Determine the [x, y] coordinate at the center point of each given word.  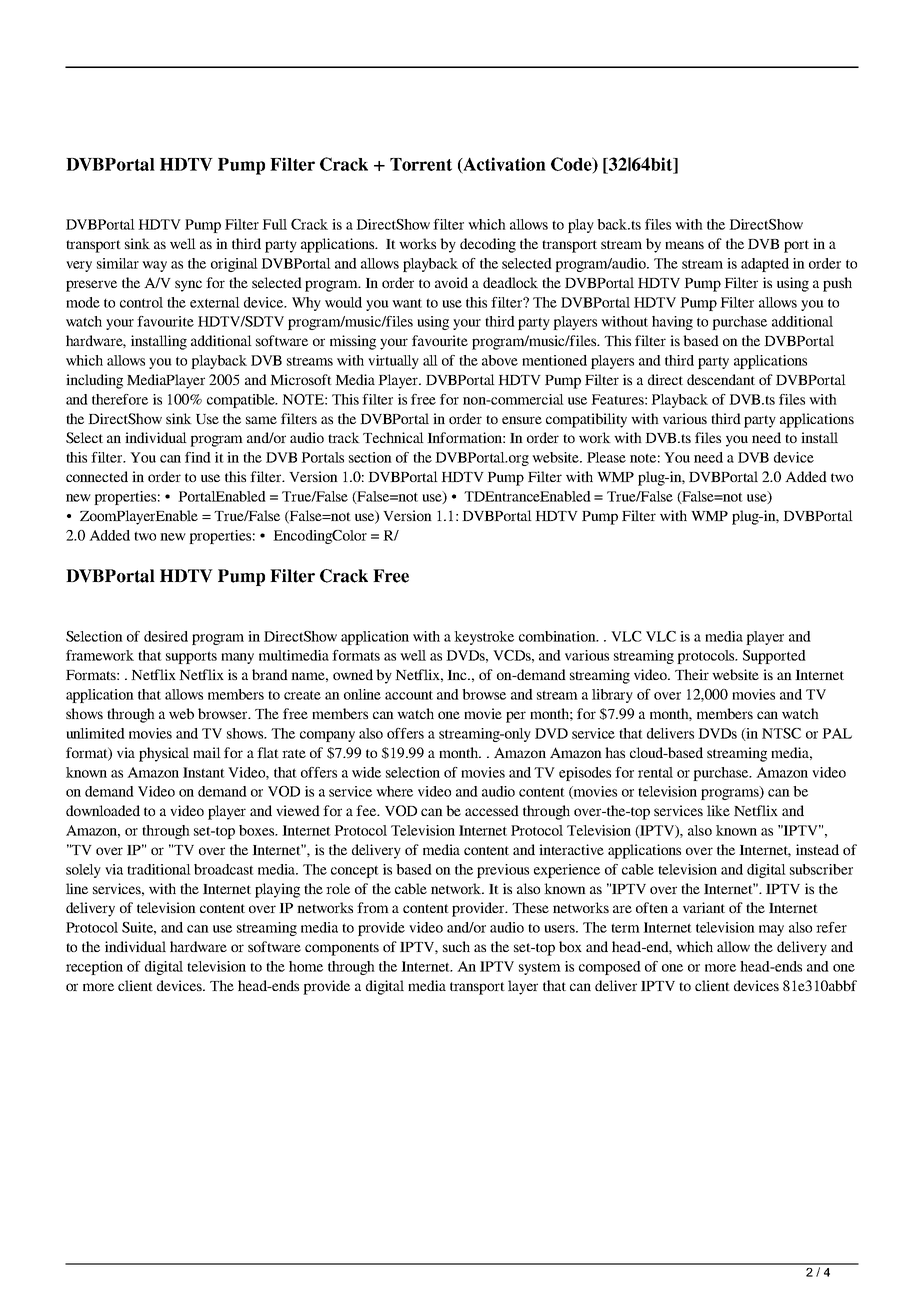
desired [166, 636]
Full [274, 224]
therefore [120, 399]
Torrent [421, 164]
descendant [721, 379]
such [456, 946]
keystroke [484, 638]
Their [692, 674]
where [394, 791]
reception [94, 968]
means [684, 245]
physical [164, 754]
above [500, 360]
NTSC [781, 733]
